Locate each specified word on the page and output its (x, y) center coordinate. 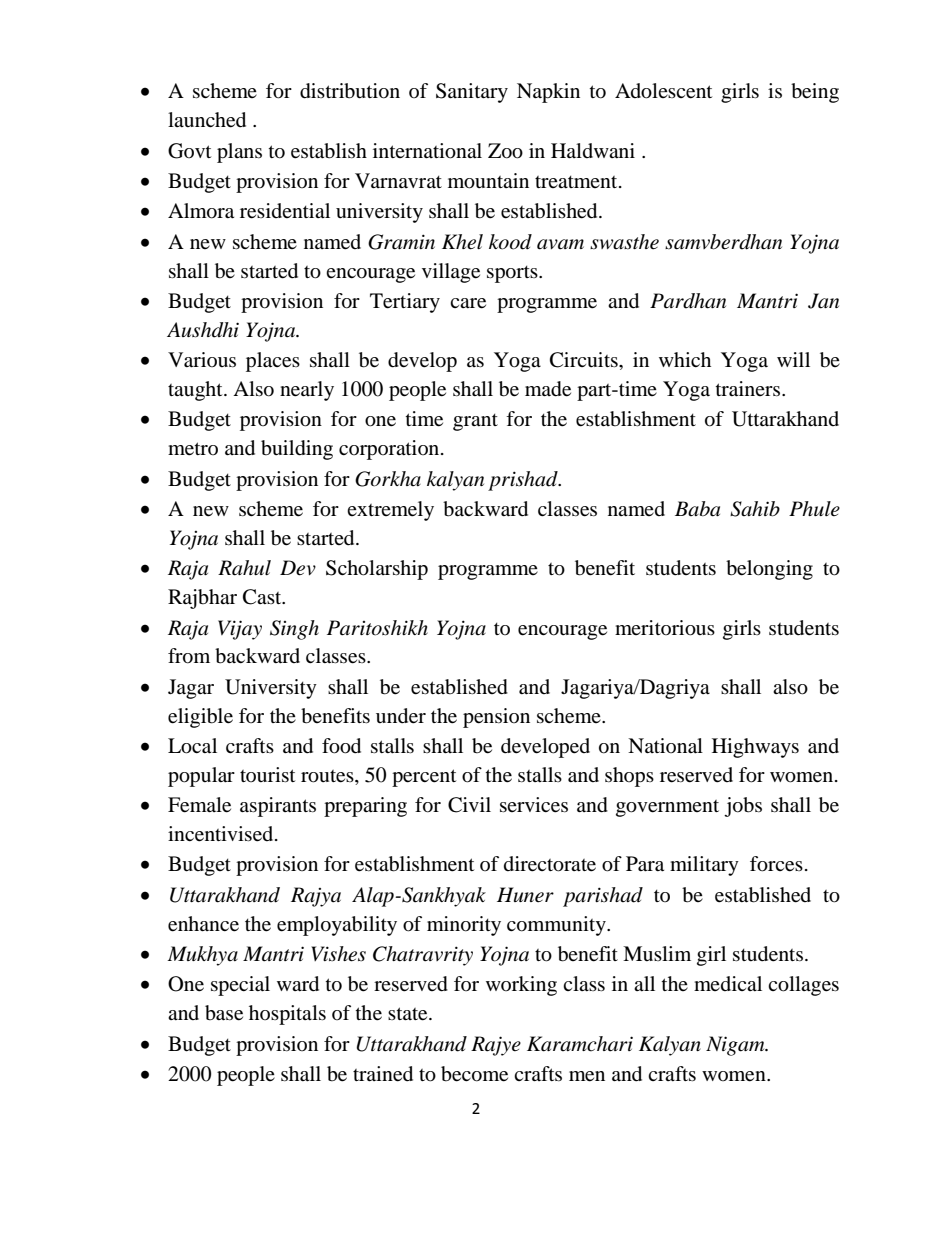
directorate (550, 864)
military (704, 866)
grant (475, 422)
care (468, 303)
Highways (755, 748)
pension (496, 718)
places (273, 362)
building (297, 450)
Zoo (505, 151)
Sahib (755, 509)
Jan (823, 301)
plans (239, 153)
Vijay (240, 630)
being (815, 93)
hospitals (287, 1015)
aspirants (278, 807)
